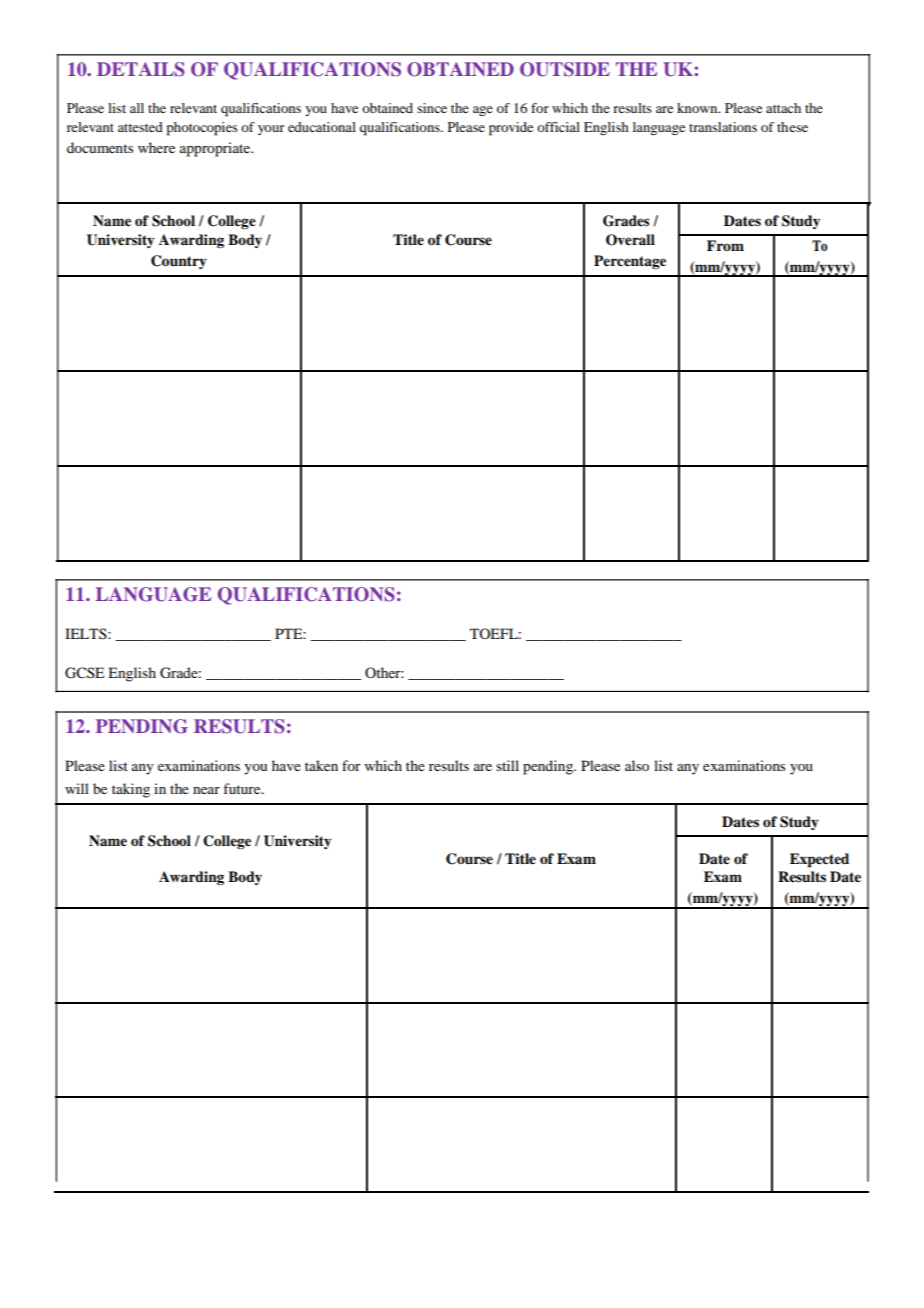 Image resolution: width=924 pixels, height=1308 pixels. I want to click on Country, so click(179, 262).
